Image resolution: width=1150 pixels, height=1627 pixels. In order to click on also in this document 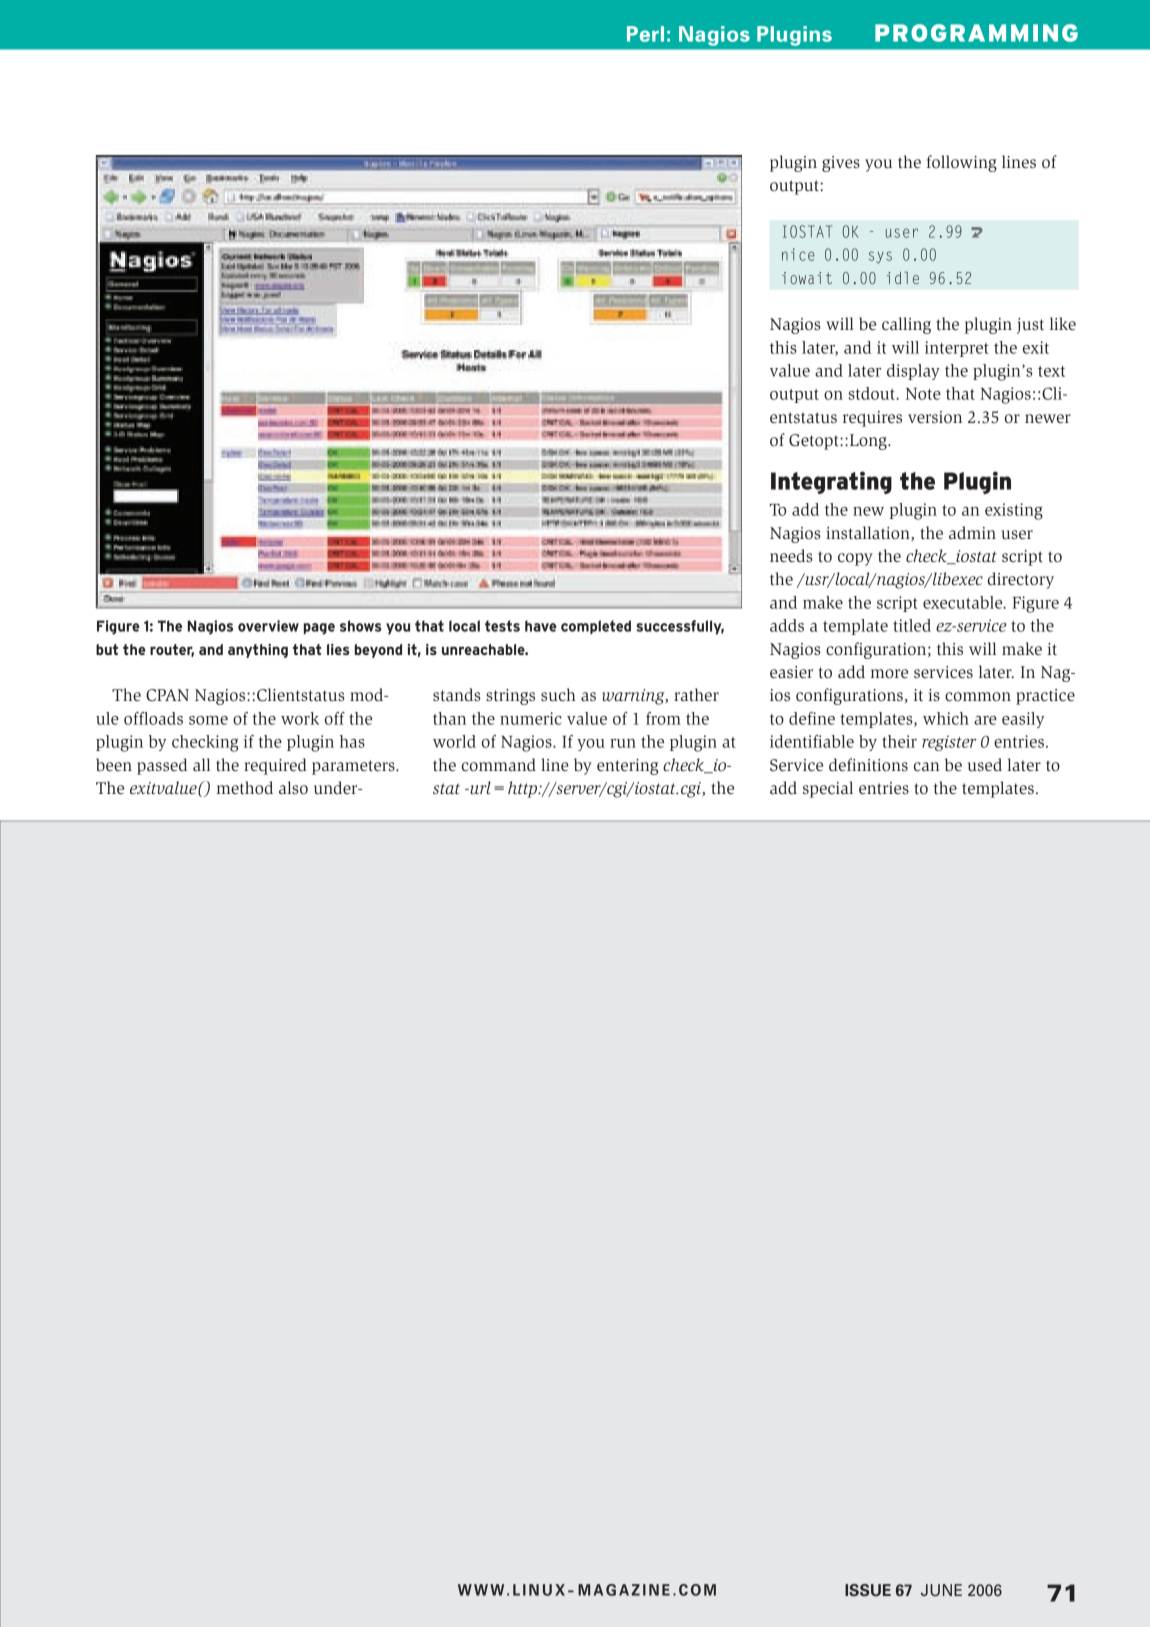, I will do `click(293, 788)`.
